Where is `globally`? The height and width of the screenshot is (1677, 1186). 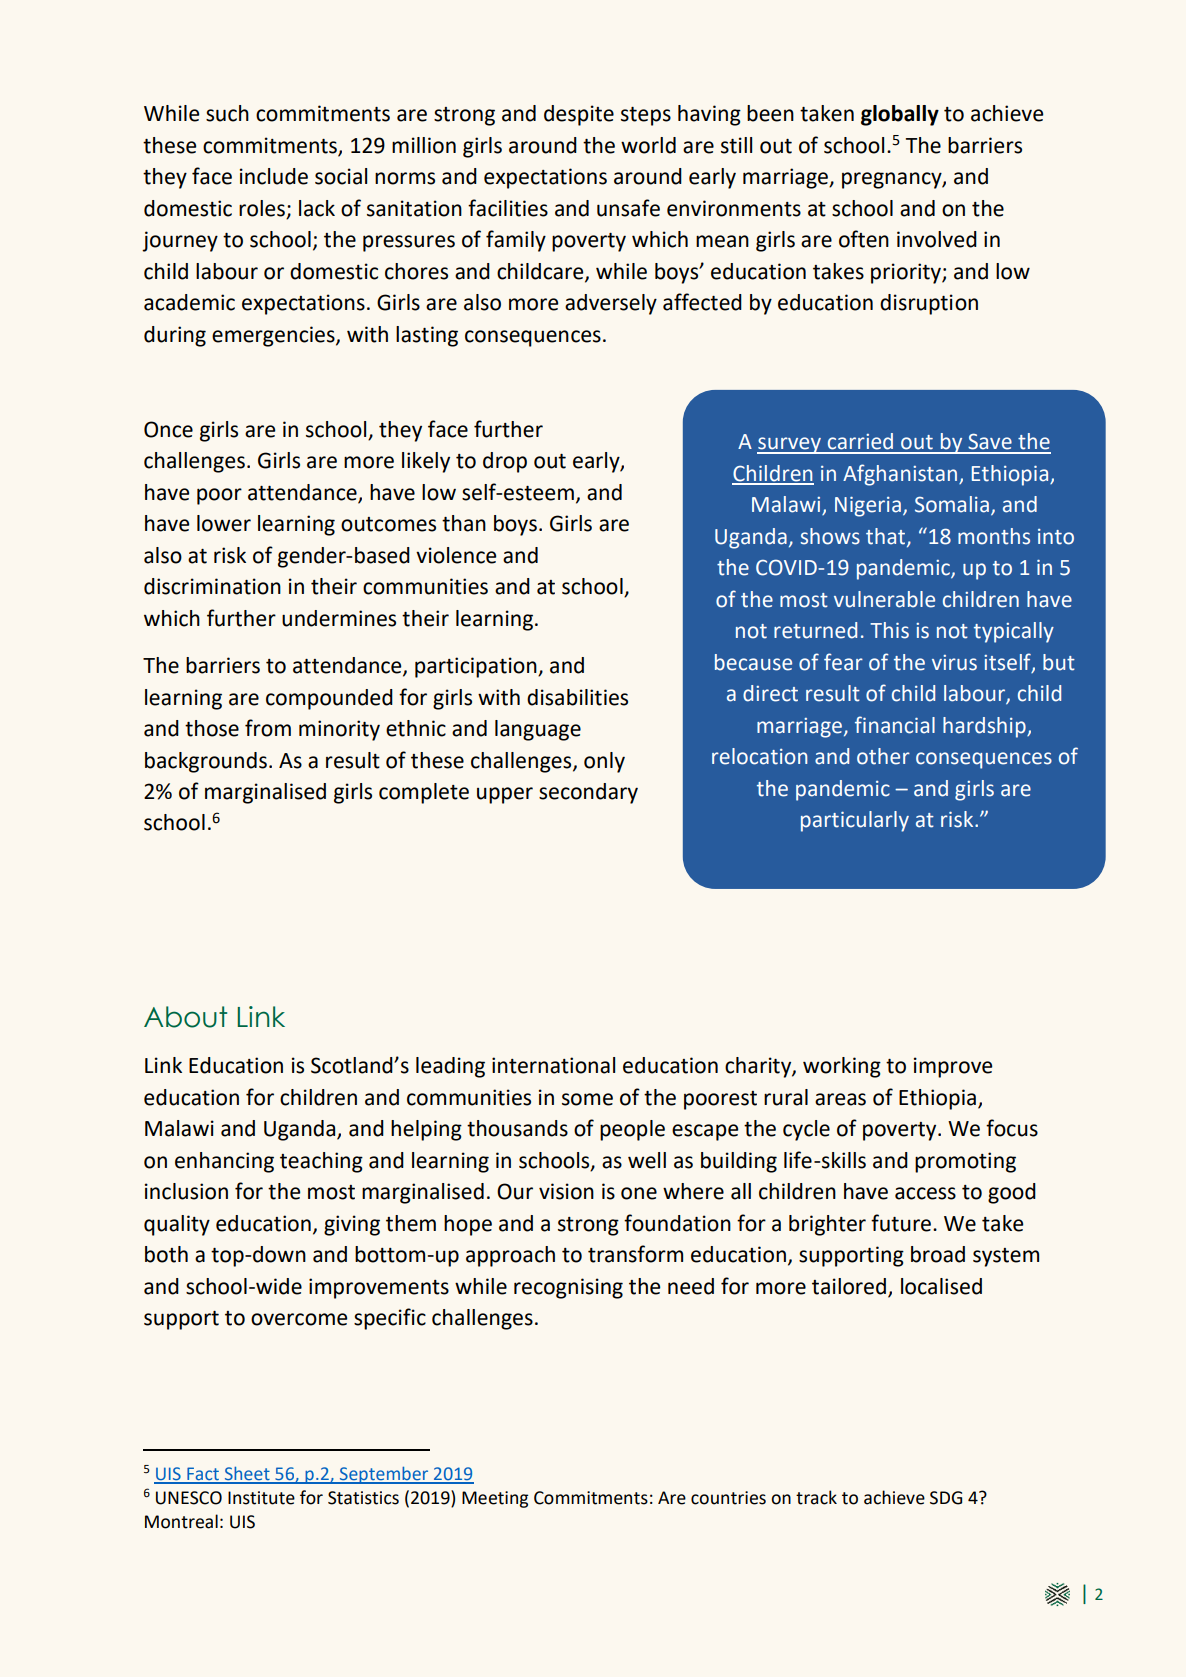
globally is located at coordinates (900, 115).
